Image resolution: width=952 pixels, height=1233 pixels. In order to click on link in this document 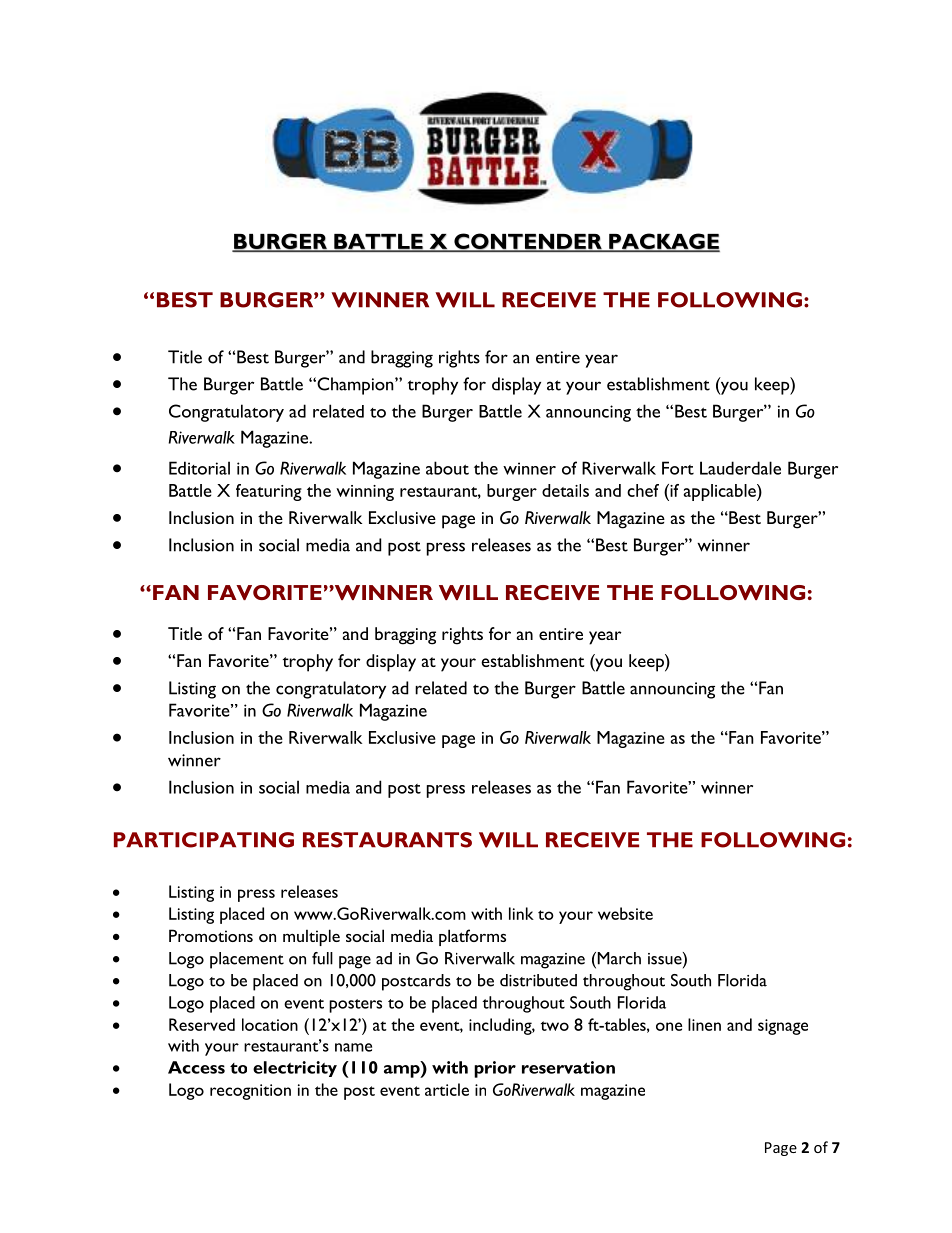, I will do `click(521, 913)`.
